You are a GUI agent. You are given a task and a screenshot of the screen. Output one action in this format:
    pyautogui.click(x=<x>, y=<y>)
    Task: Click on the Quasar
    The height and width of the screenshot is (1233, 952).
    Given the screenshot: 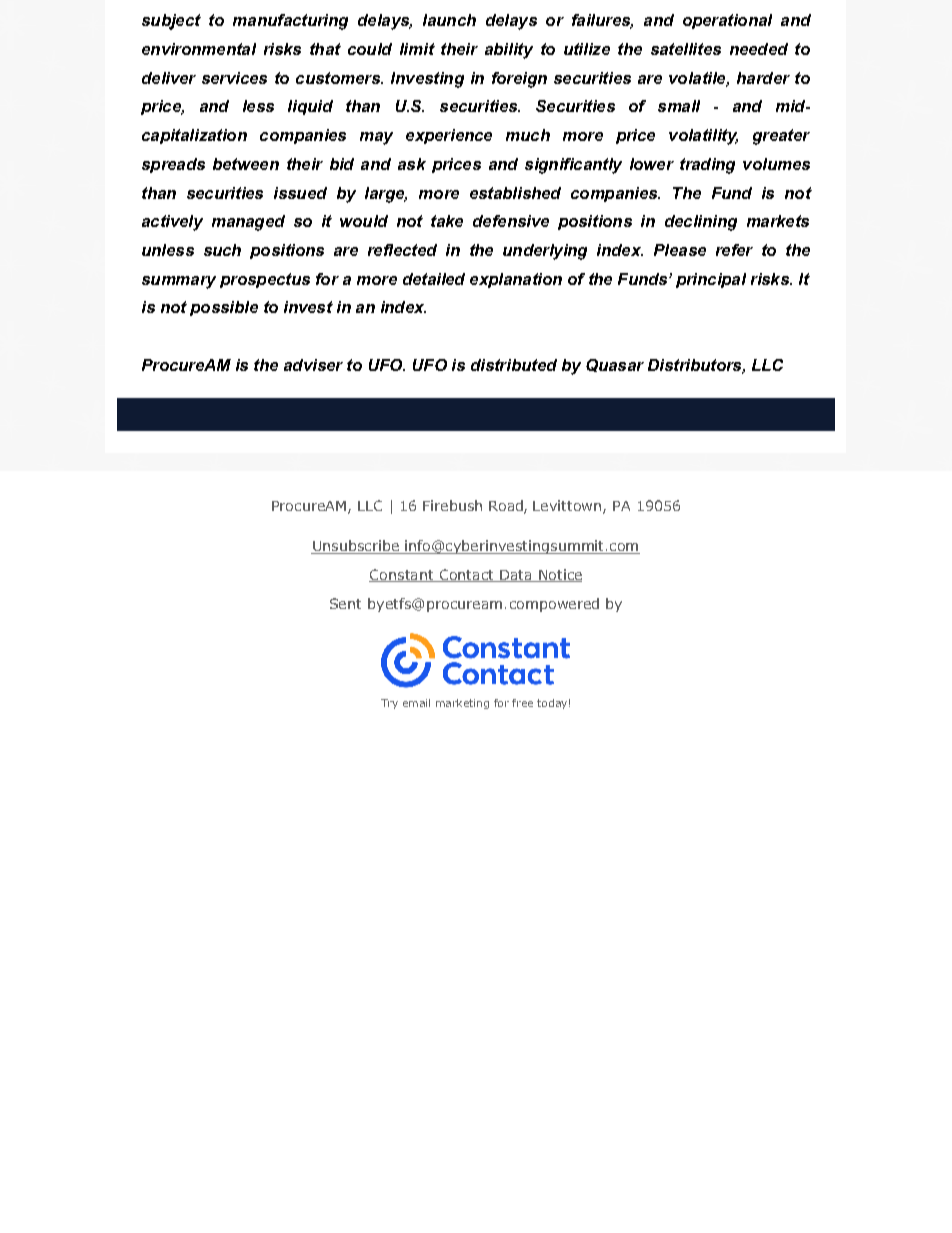 What is the action you would take?
    pyautogui.click(x=615, y=365)
